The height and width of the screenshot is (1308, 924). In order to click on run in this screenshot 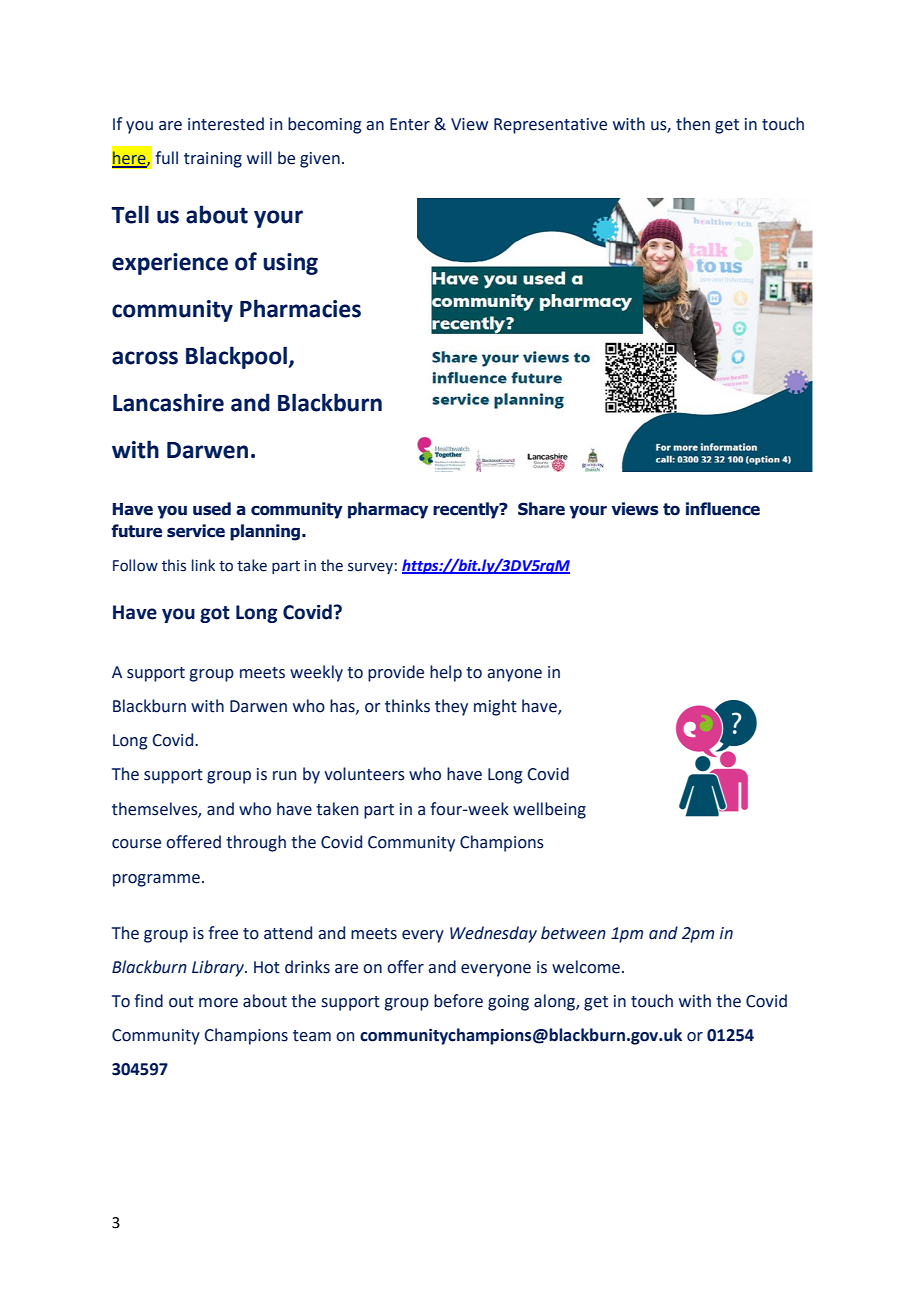, I will do `click(284, 776)`.
